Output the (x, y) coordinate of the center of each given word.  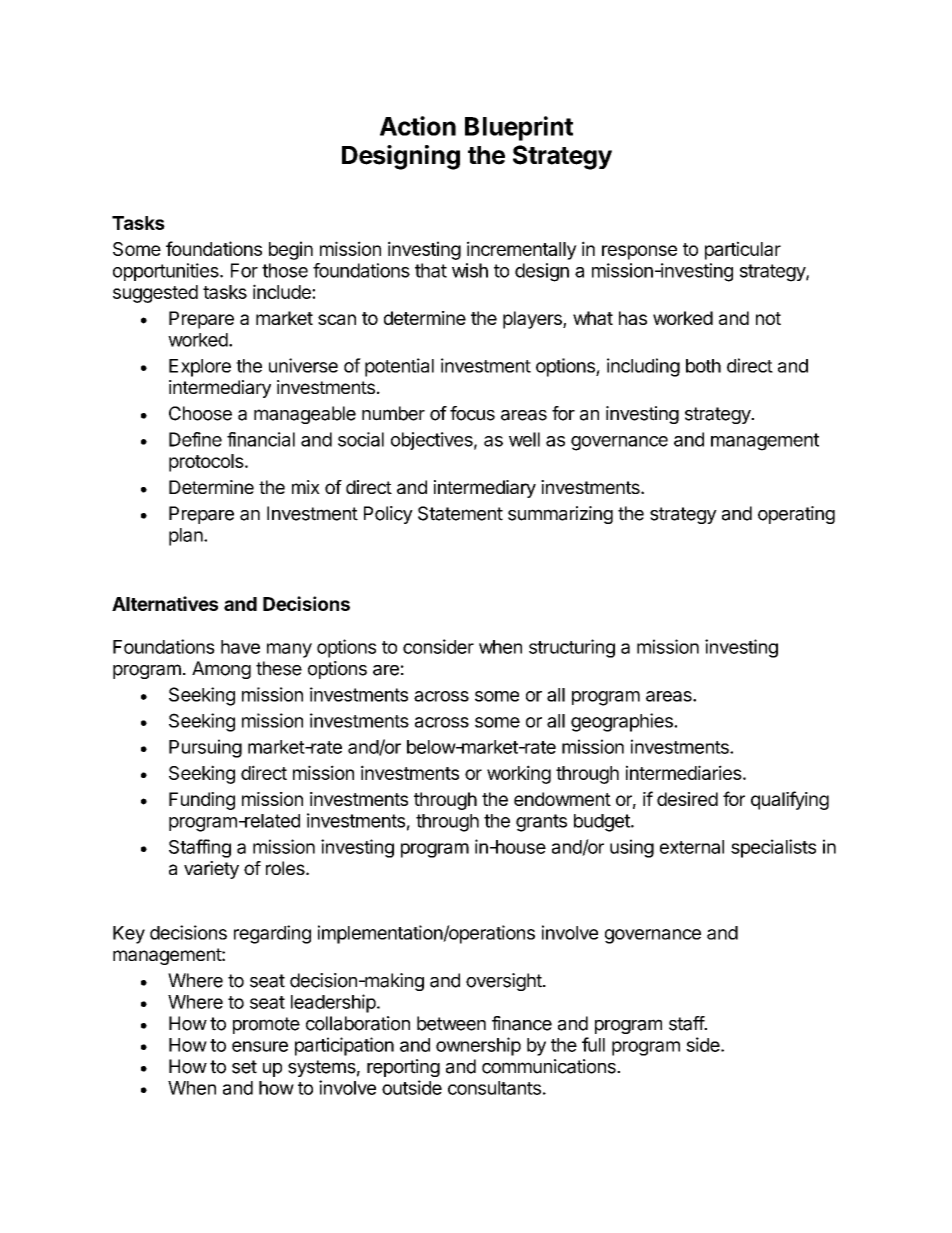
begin (291, 250)
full (593, 1044)
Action (418, 126)
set (244, 1067)
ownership (478, 1046)
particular (743, 250)
